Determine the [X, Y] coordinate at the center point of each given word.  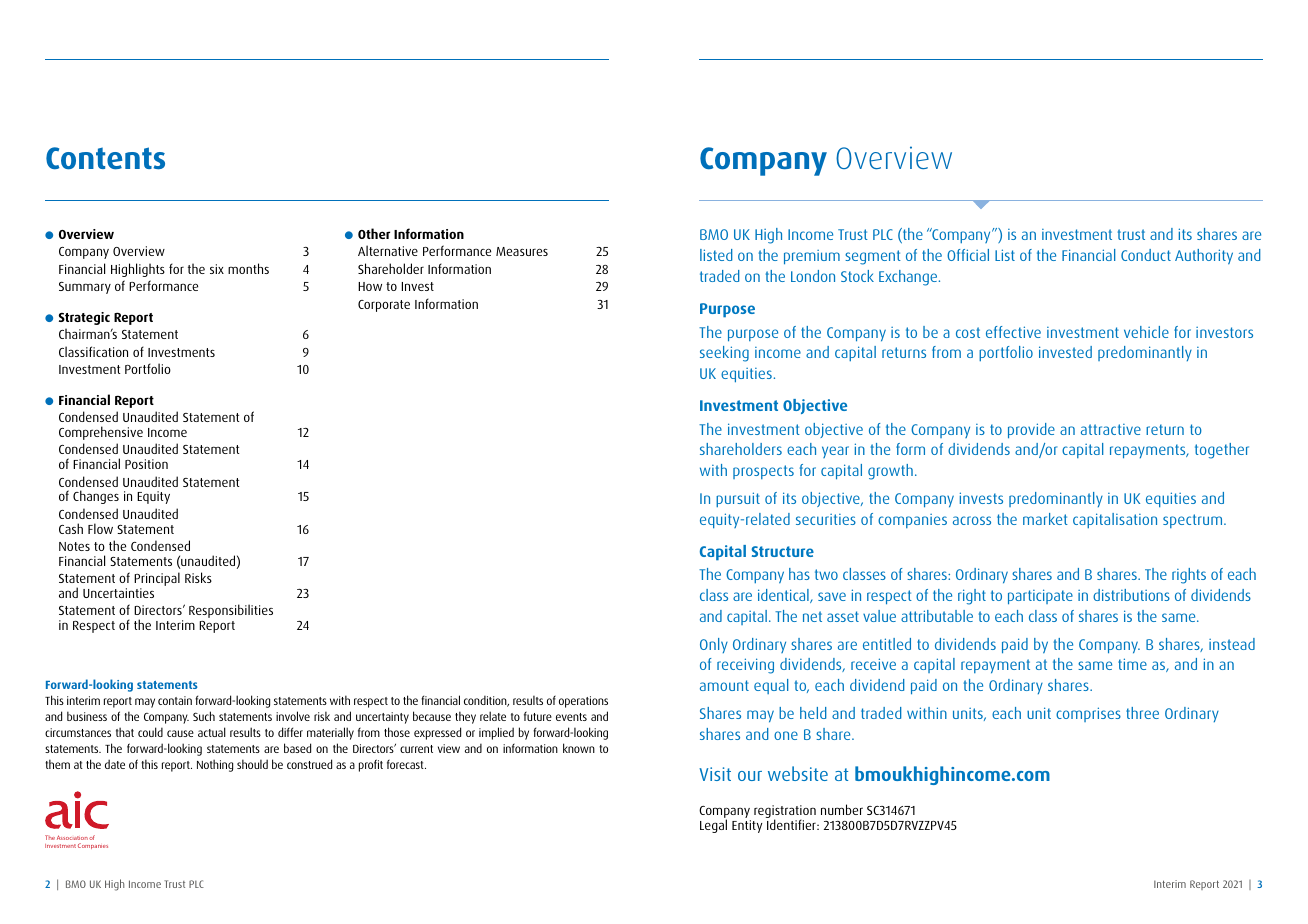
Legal [713, 826]
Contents [105, 158]
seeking [724, 354]
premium [812, 257]
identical [784, 596]
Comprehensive [101, 433]
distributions [1131, 595]
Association [72, 837]
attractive [1111, 429]
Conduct [1146, 255]
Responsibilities [231, 611]
